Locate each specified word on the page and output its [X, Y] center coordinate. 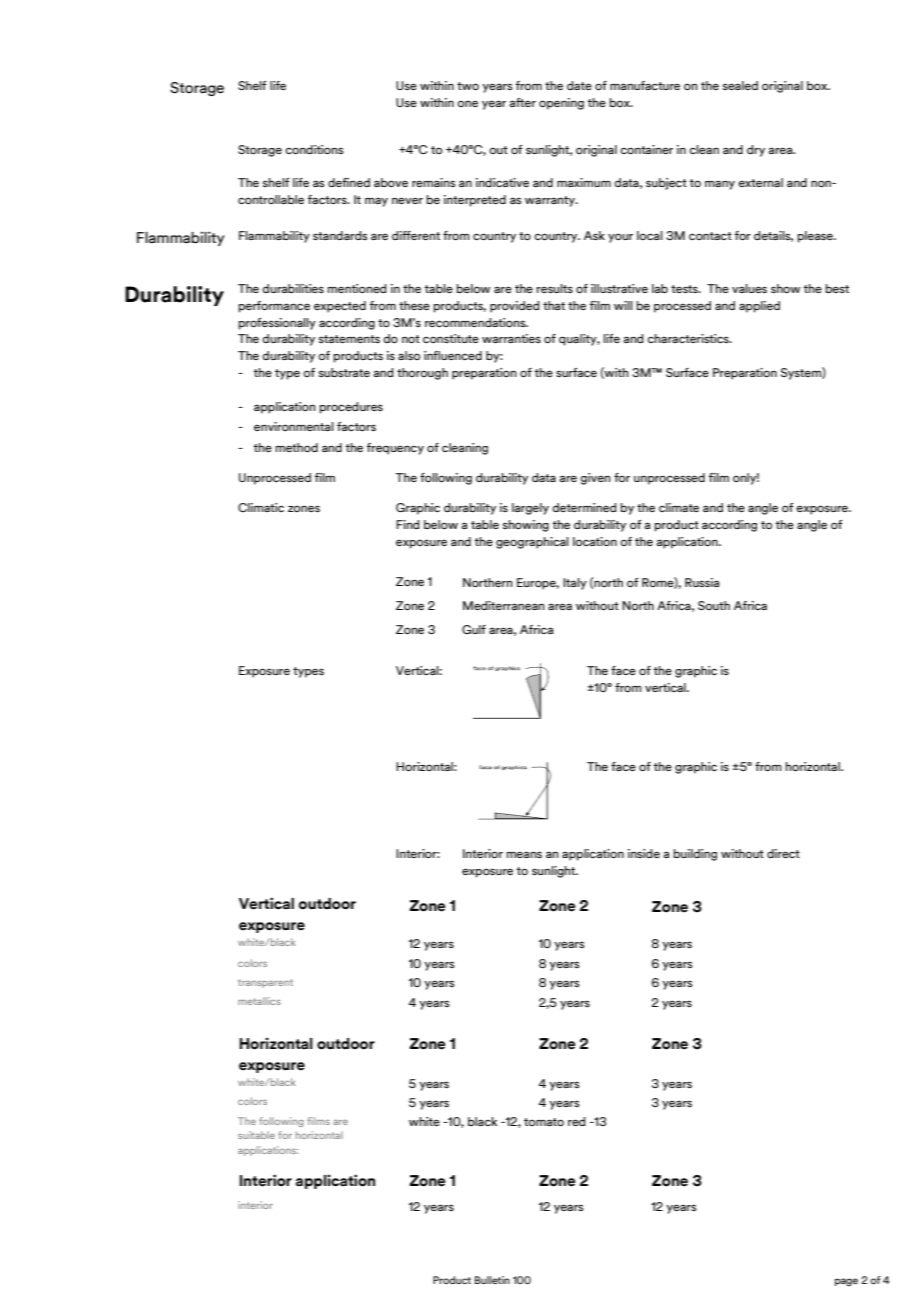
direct [783, 853]
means [524, 854]
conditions [314, 149]
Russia [702, 582]
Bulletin [492, 1280]
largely [530, 509]
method [297, 447]
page [846, 1282]
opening [561, 104]
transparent [265, 983]
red [577, 1121]
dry [756, 151]
